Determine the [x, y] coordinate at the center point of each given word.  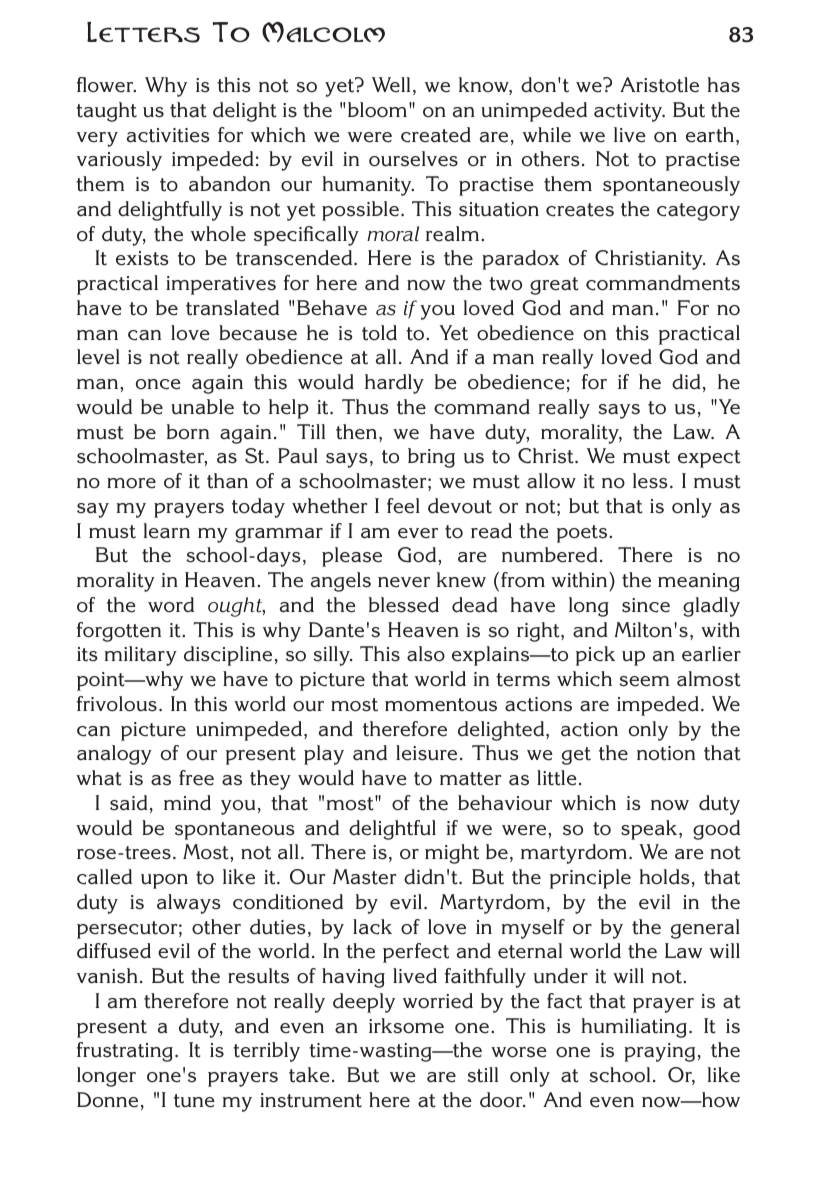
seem [644, 681]
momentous [441, 705]
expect [709, 459]
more [131, 483]
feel [403, 506]
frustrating [125, 1052]
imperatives [221, 285]
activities [168, 135]
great [554, 286]
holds [664, 877]
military [141, 656]
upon [164, 881]
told [379, 333]
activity [629, 112]
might [452, 854]
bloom [377, 110]
